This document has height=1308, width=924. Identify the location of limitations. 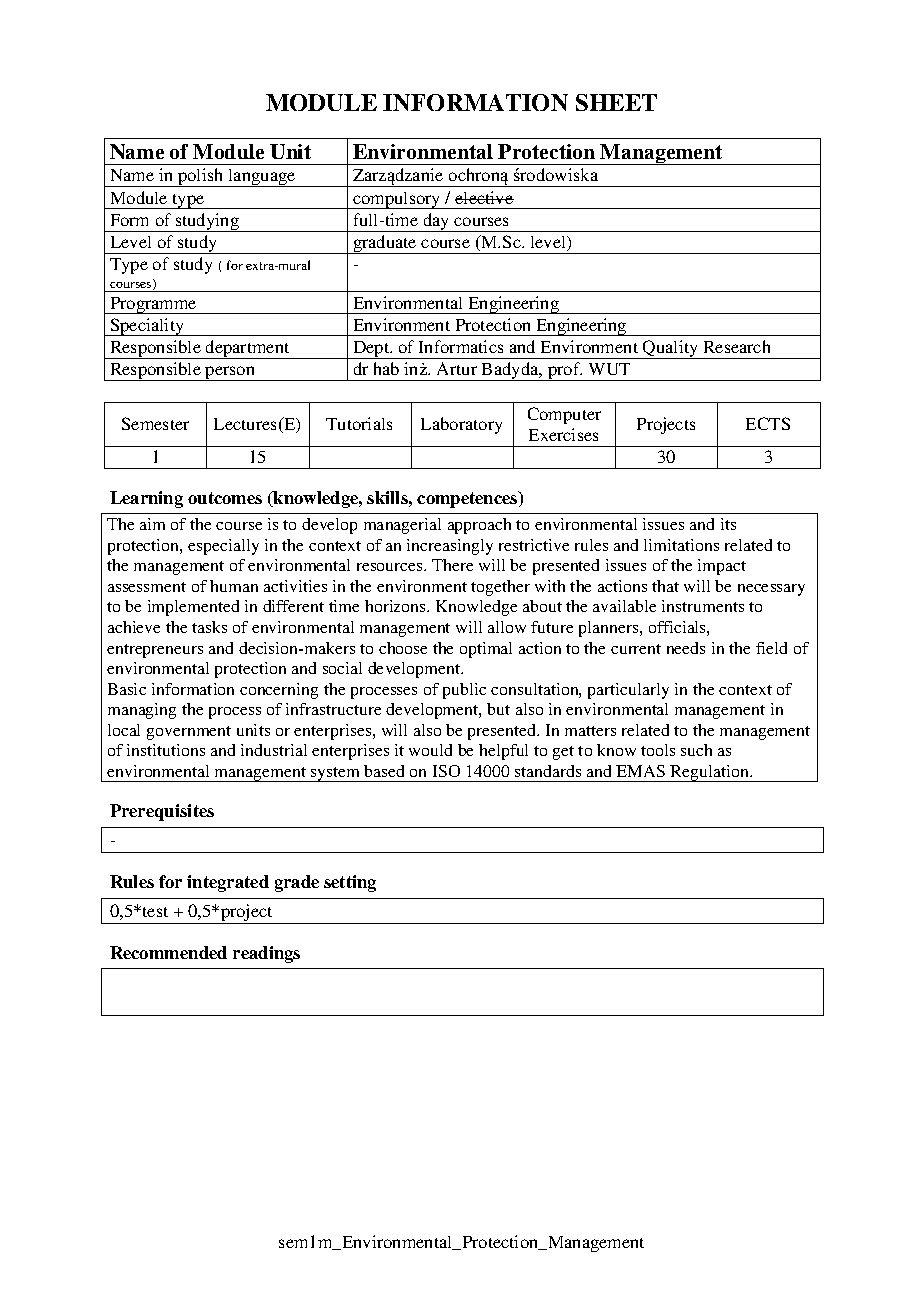
(681, 545).
